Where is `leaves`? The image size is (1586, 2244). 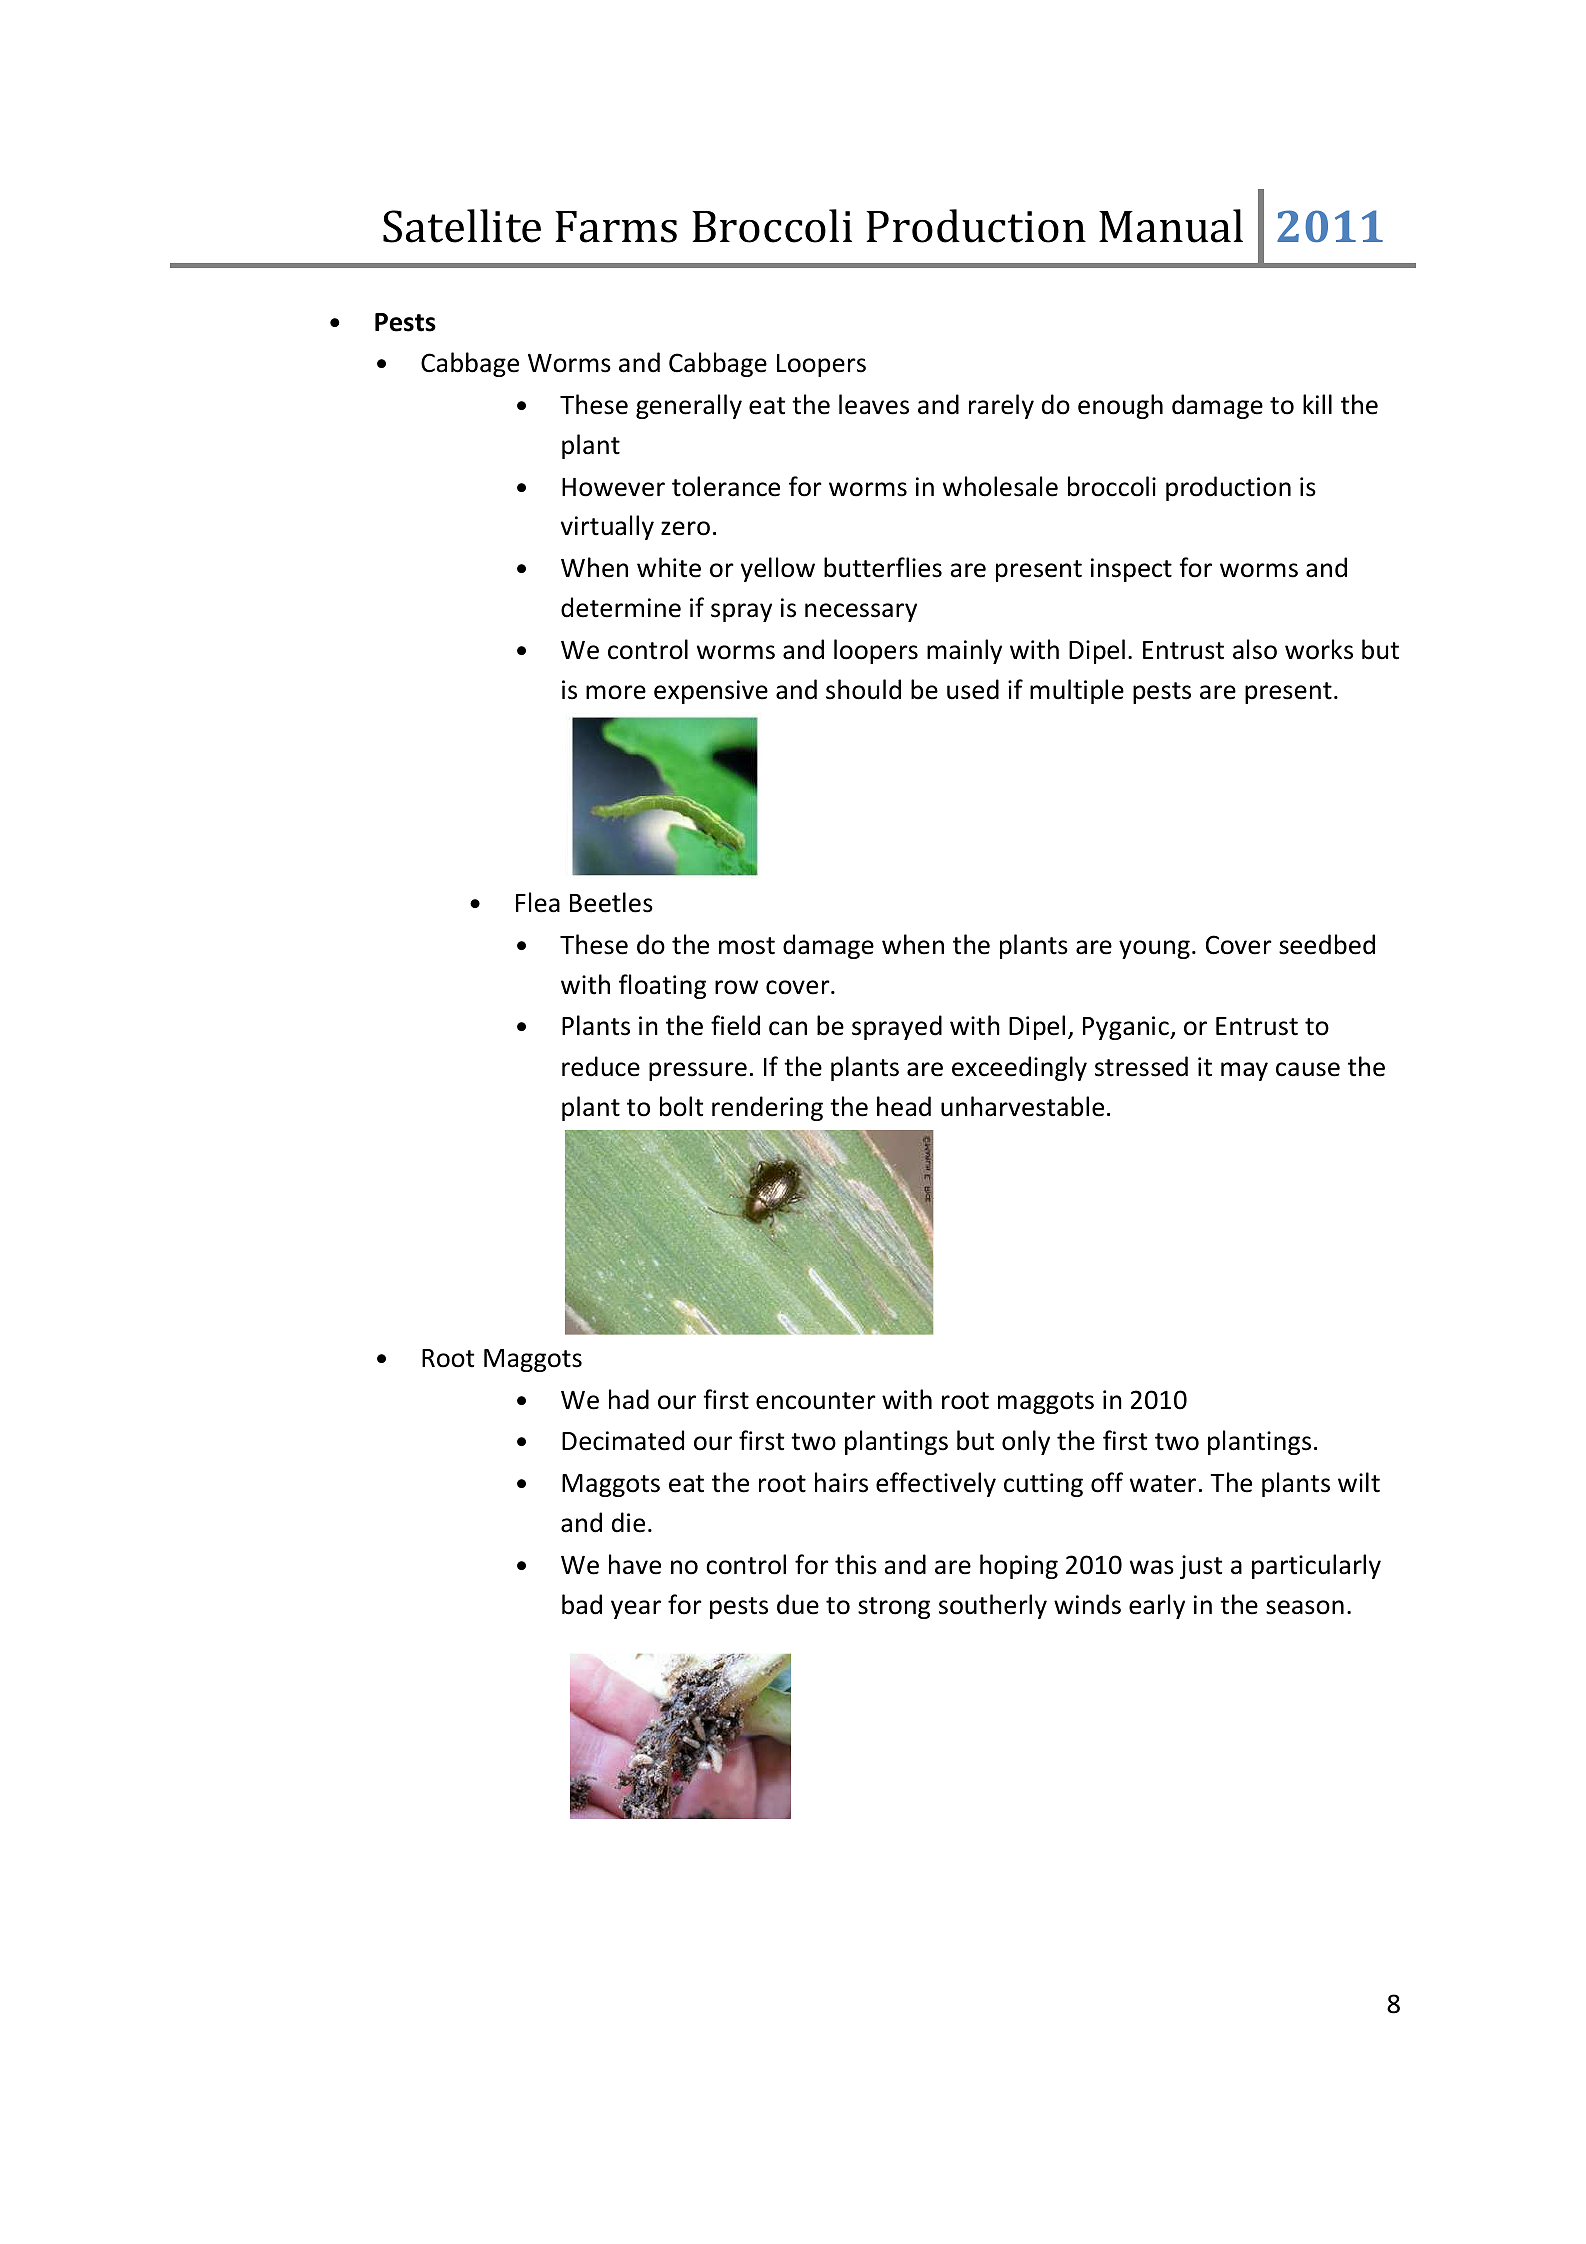 leaves is located at coordinates (874, 404).
